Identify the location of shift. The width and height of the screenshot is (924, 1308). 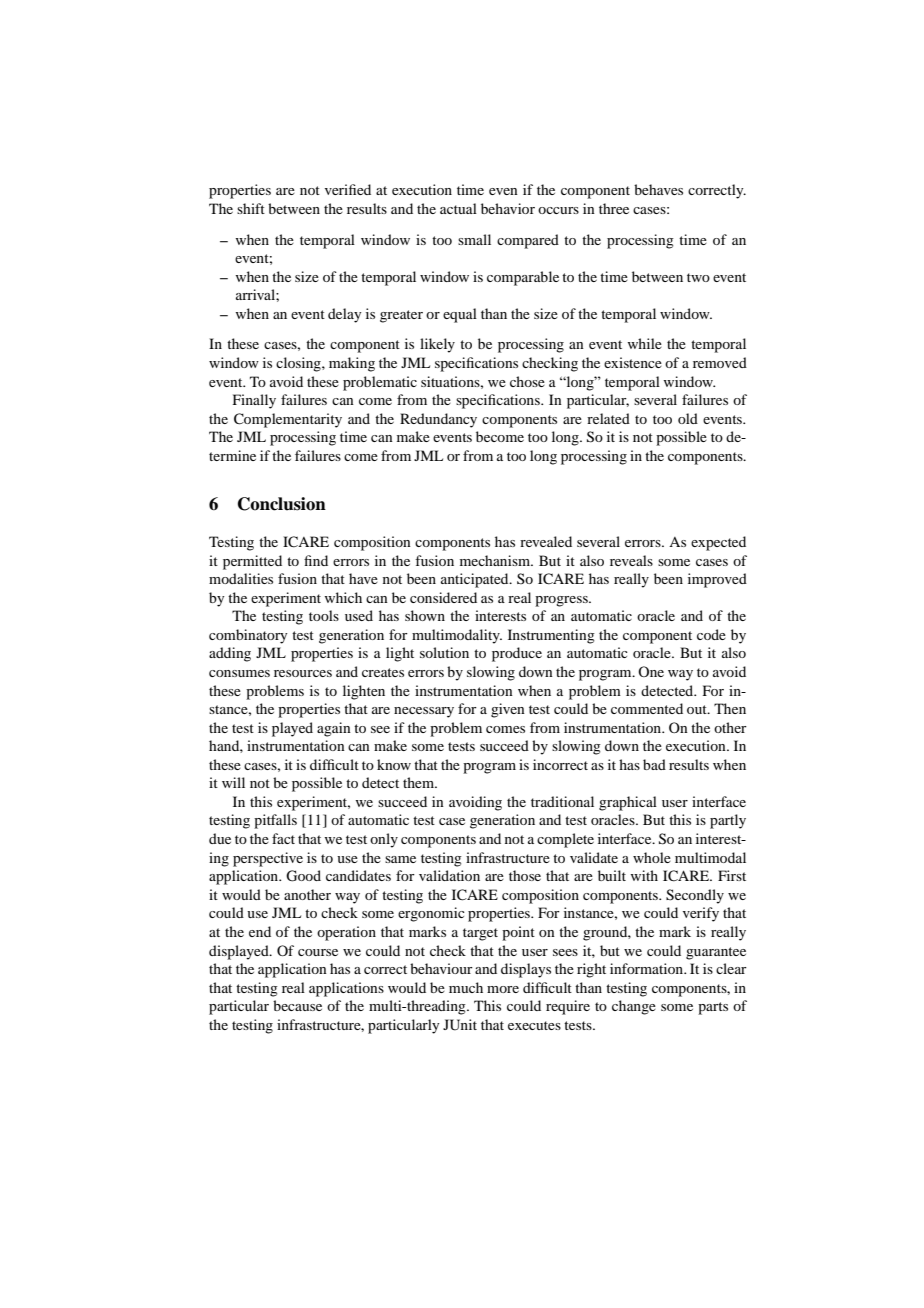
(251, 208).
